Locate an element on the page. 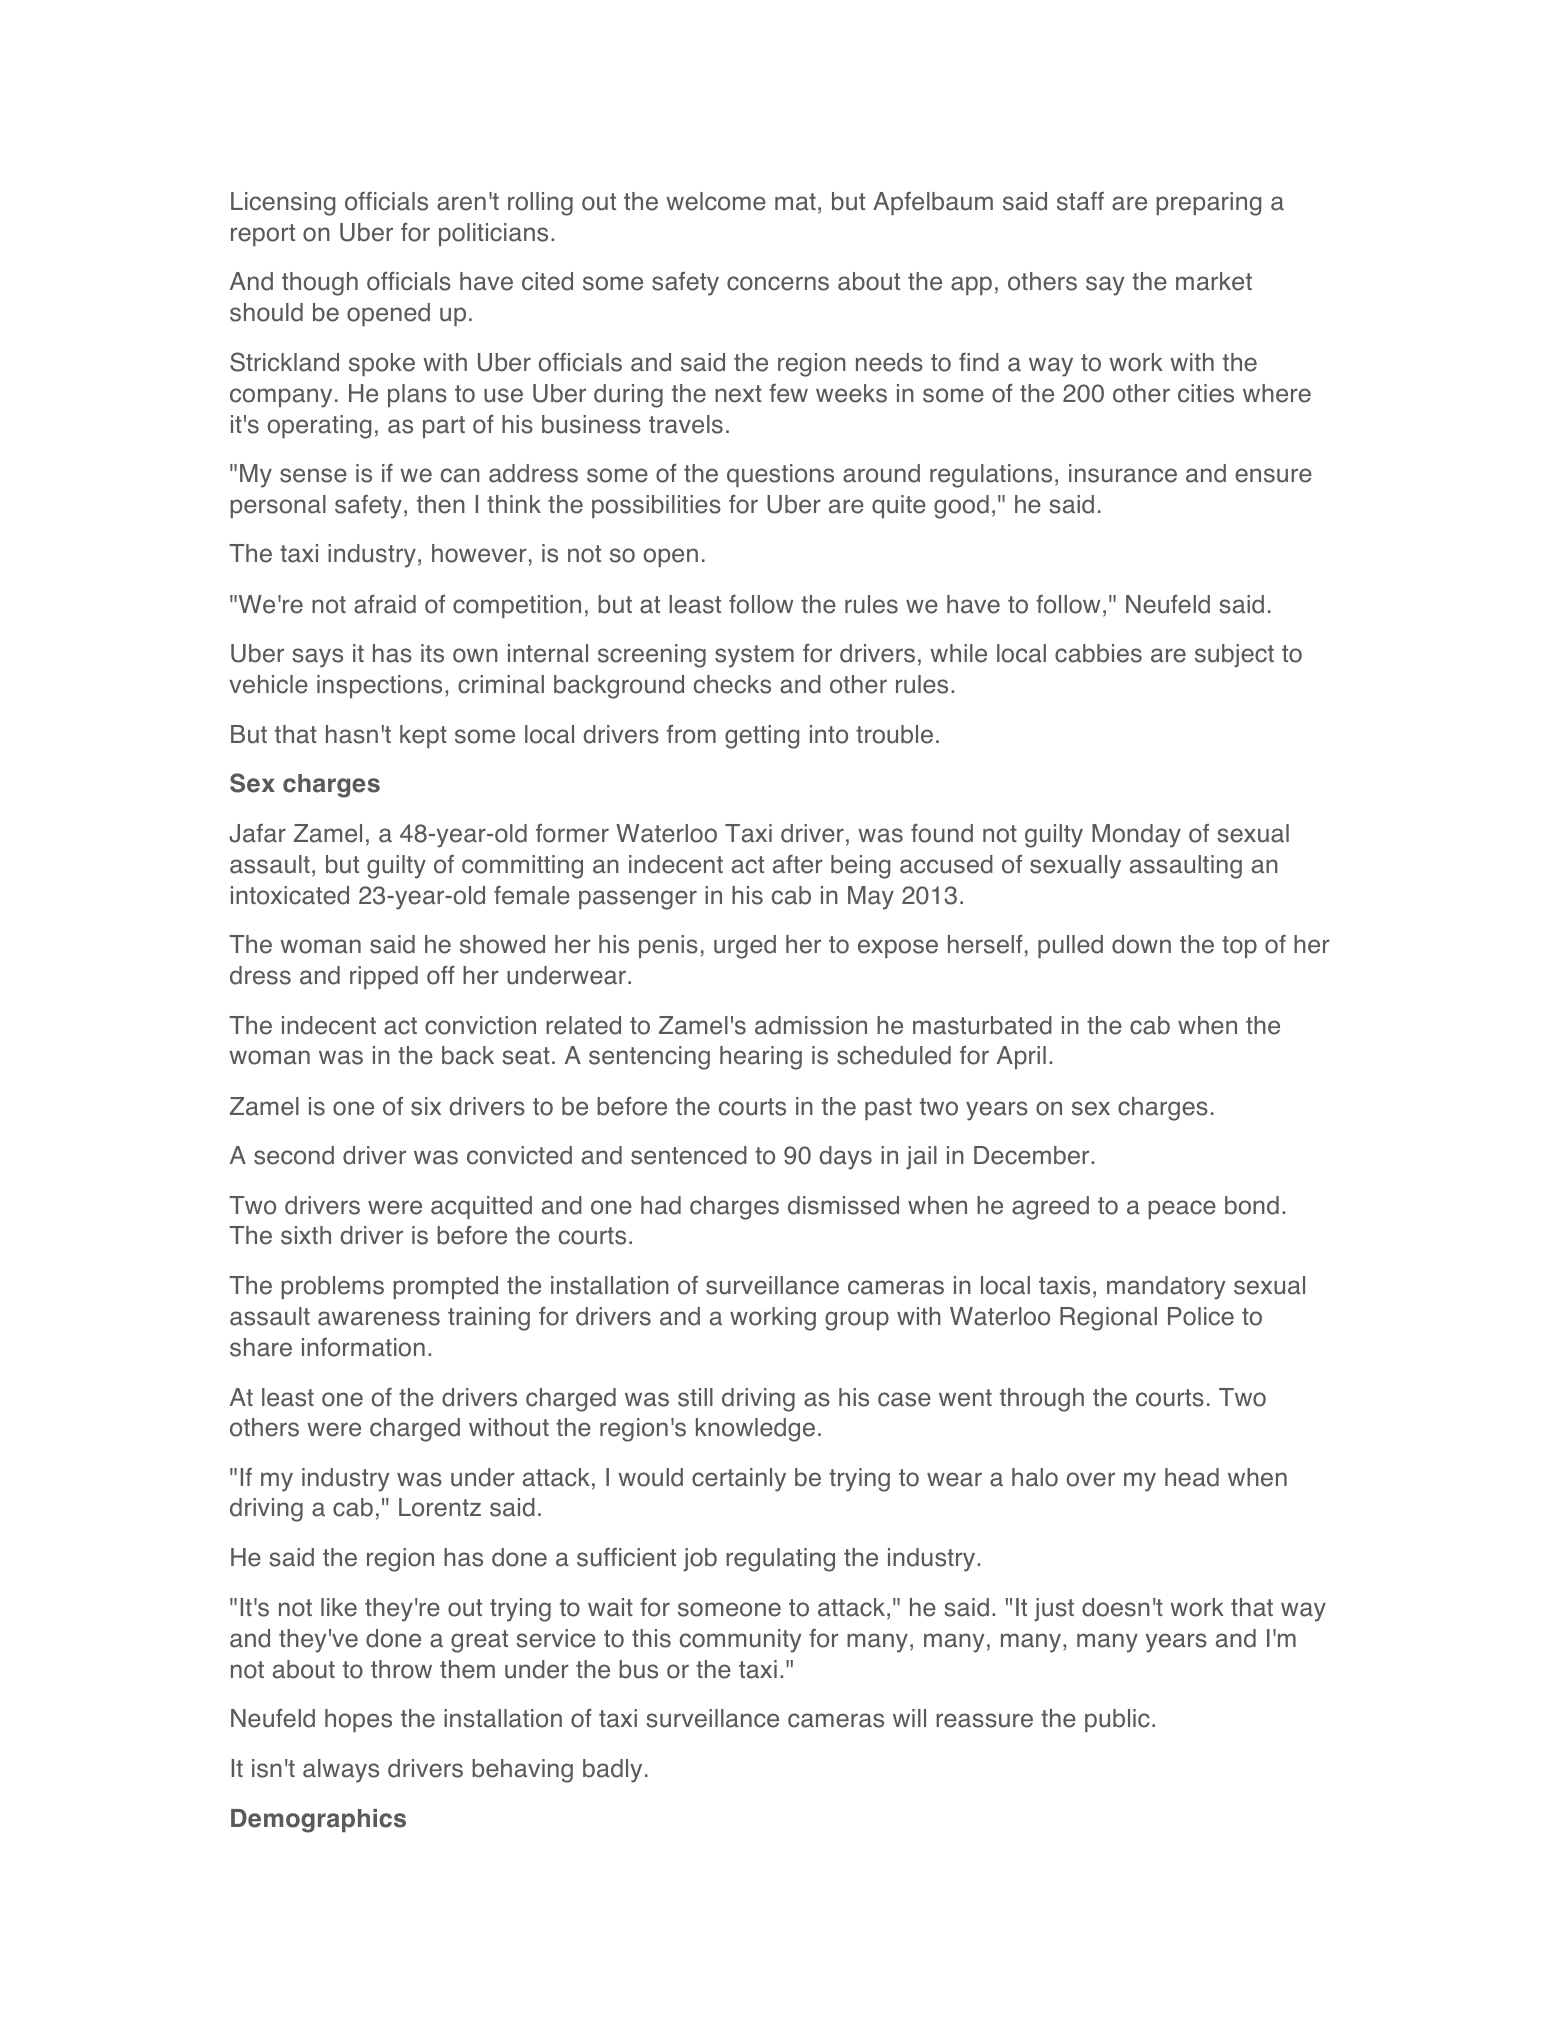  afraid is located at coordinates (385, 604).
